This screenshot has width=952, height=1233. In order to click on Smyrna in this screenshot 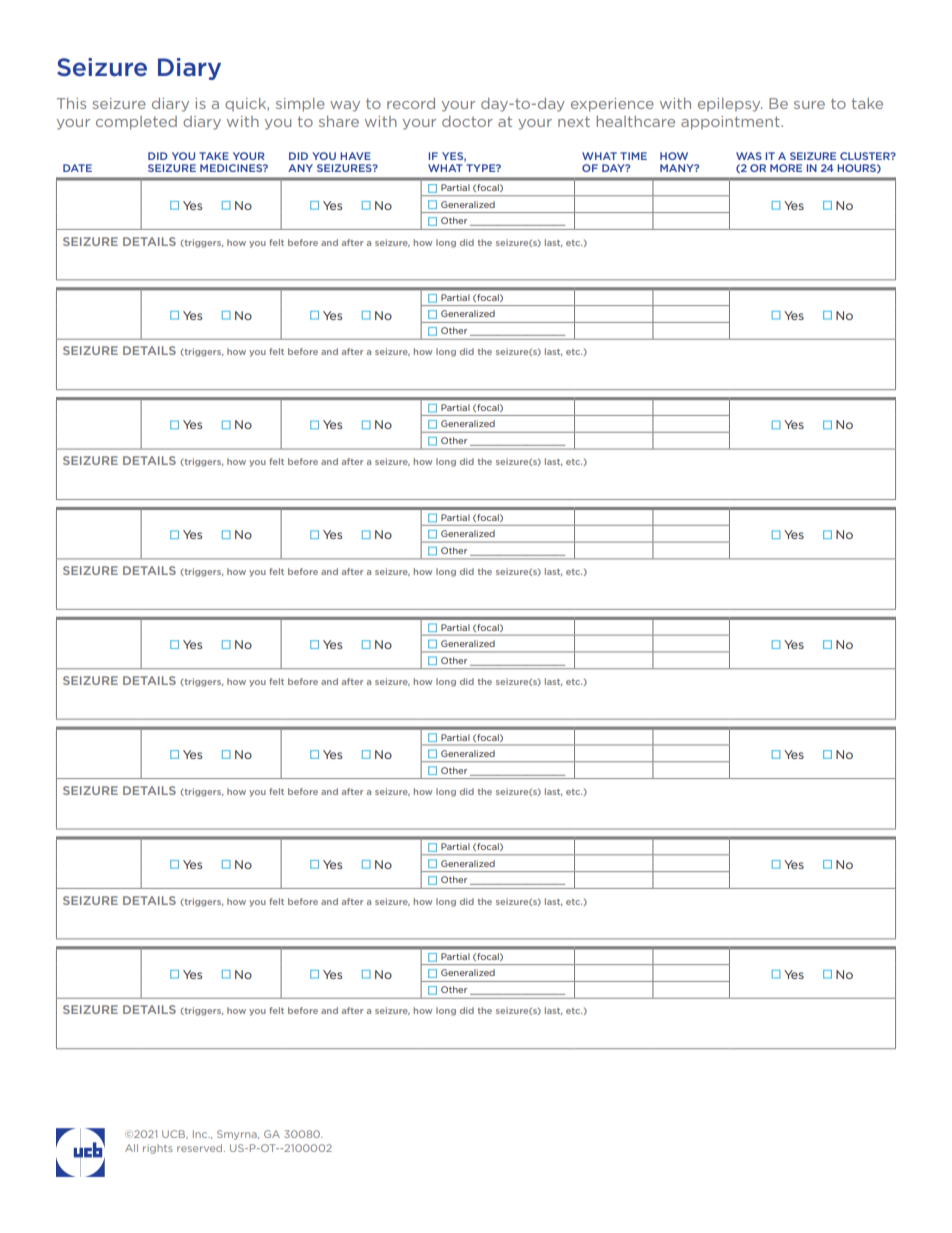, I will do `click(238, 1135)`.
